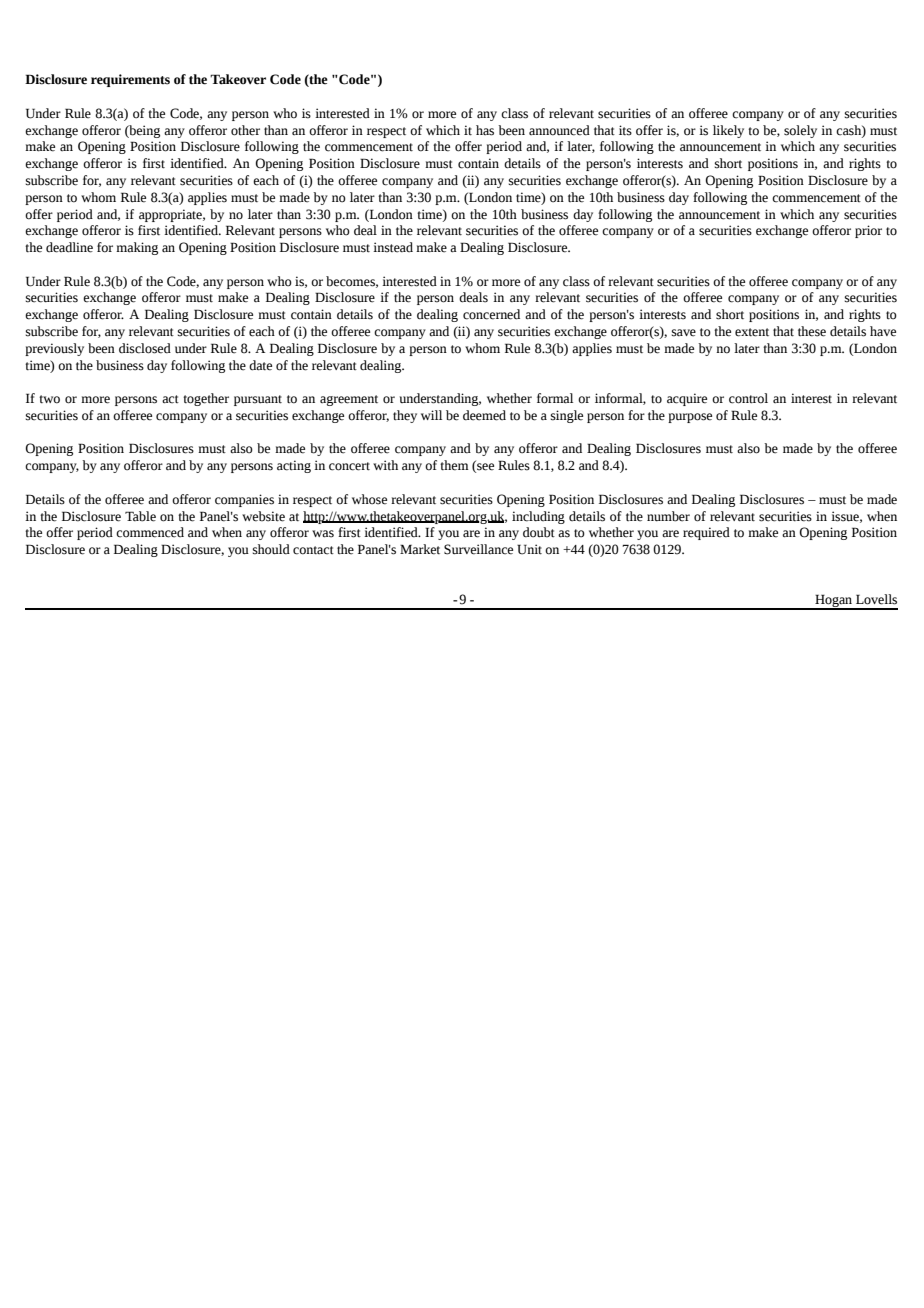 This screenshot has width=924, height=1308. Describe the element at coordinates (752, 332) in the screenshot. I see `extent` at that location.
